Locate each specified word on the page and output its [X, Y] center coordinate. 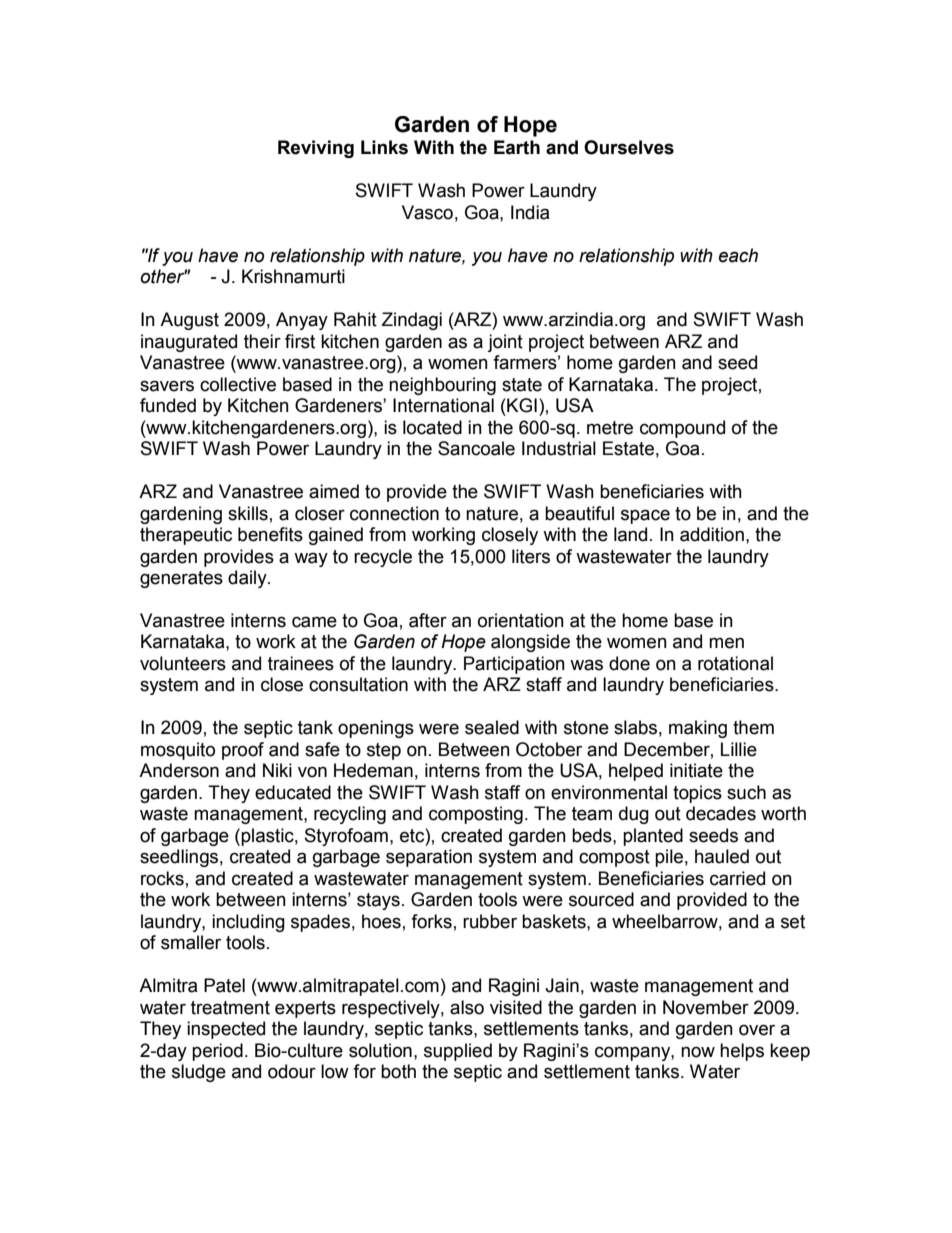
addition [712, 534]
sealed [492, 727]
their [262, 341]
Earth [517, 147]
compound [682, 429]
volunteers [183, 663]
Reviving [316, 149]
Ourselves [629, 147]
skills [248, 513]
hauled [722, 856]
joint [505, 343]
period [217, 1052]
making [698, 729]
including [248, 923]
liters [531, 556]
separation [429, 858]
